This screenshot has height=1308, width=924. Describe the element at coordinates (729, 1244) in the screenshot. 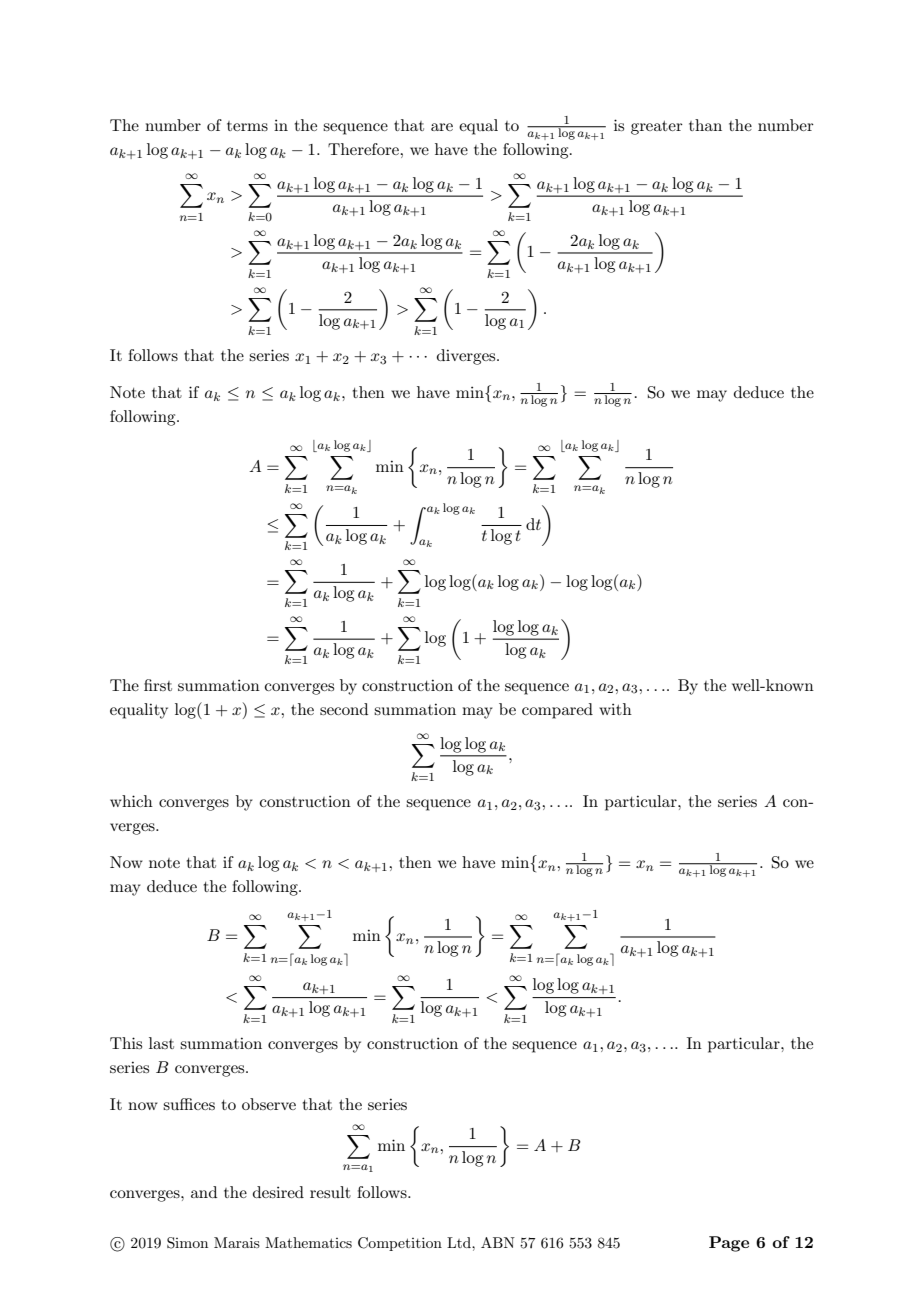

I see `Page` at that location.
